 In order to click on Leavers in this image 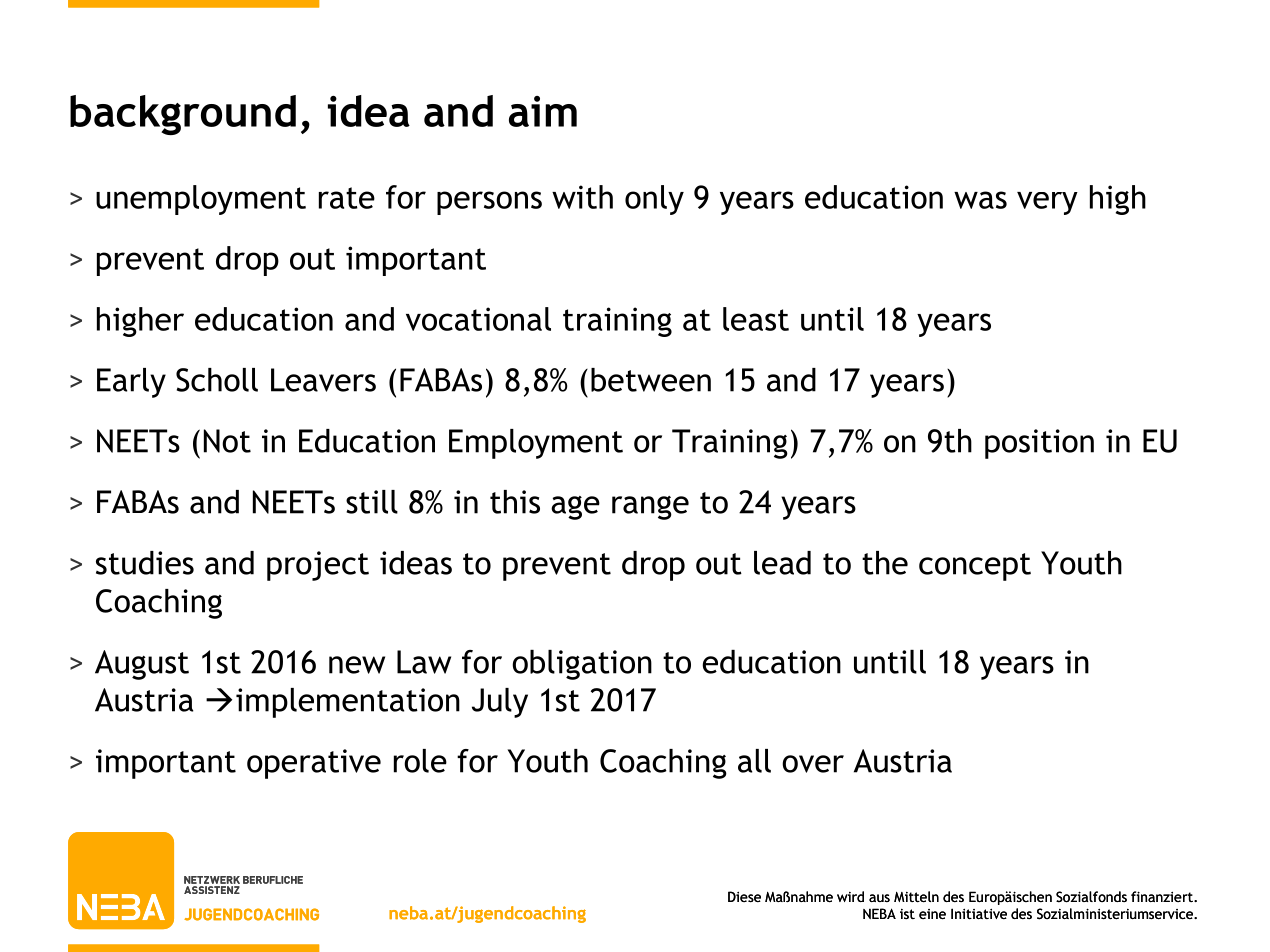, I will do `click(323, 380)`.
